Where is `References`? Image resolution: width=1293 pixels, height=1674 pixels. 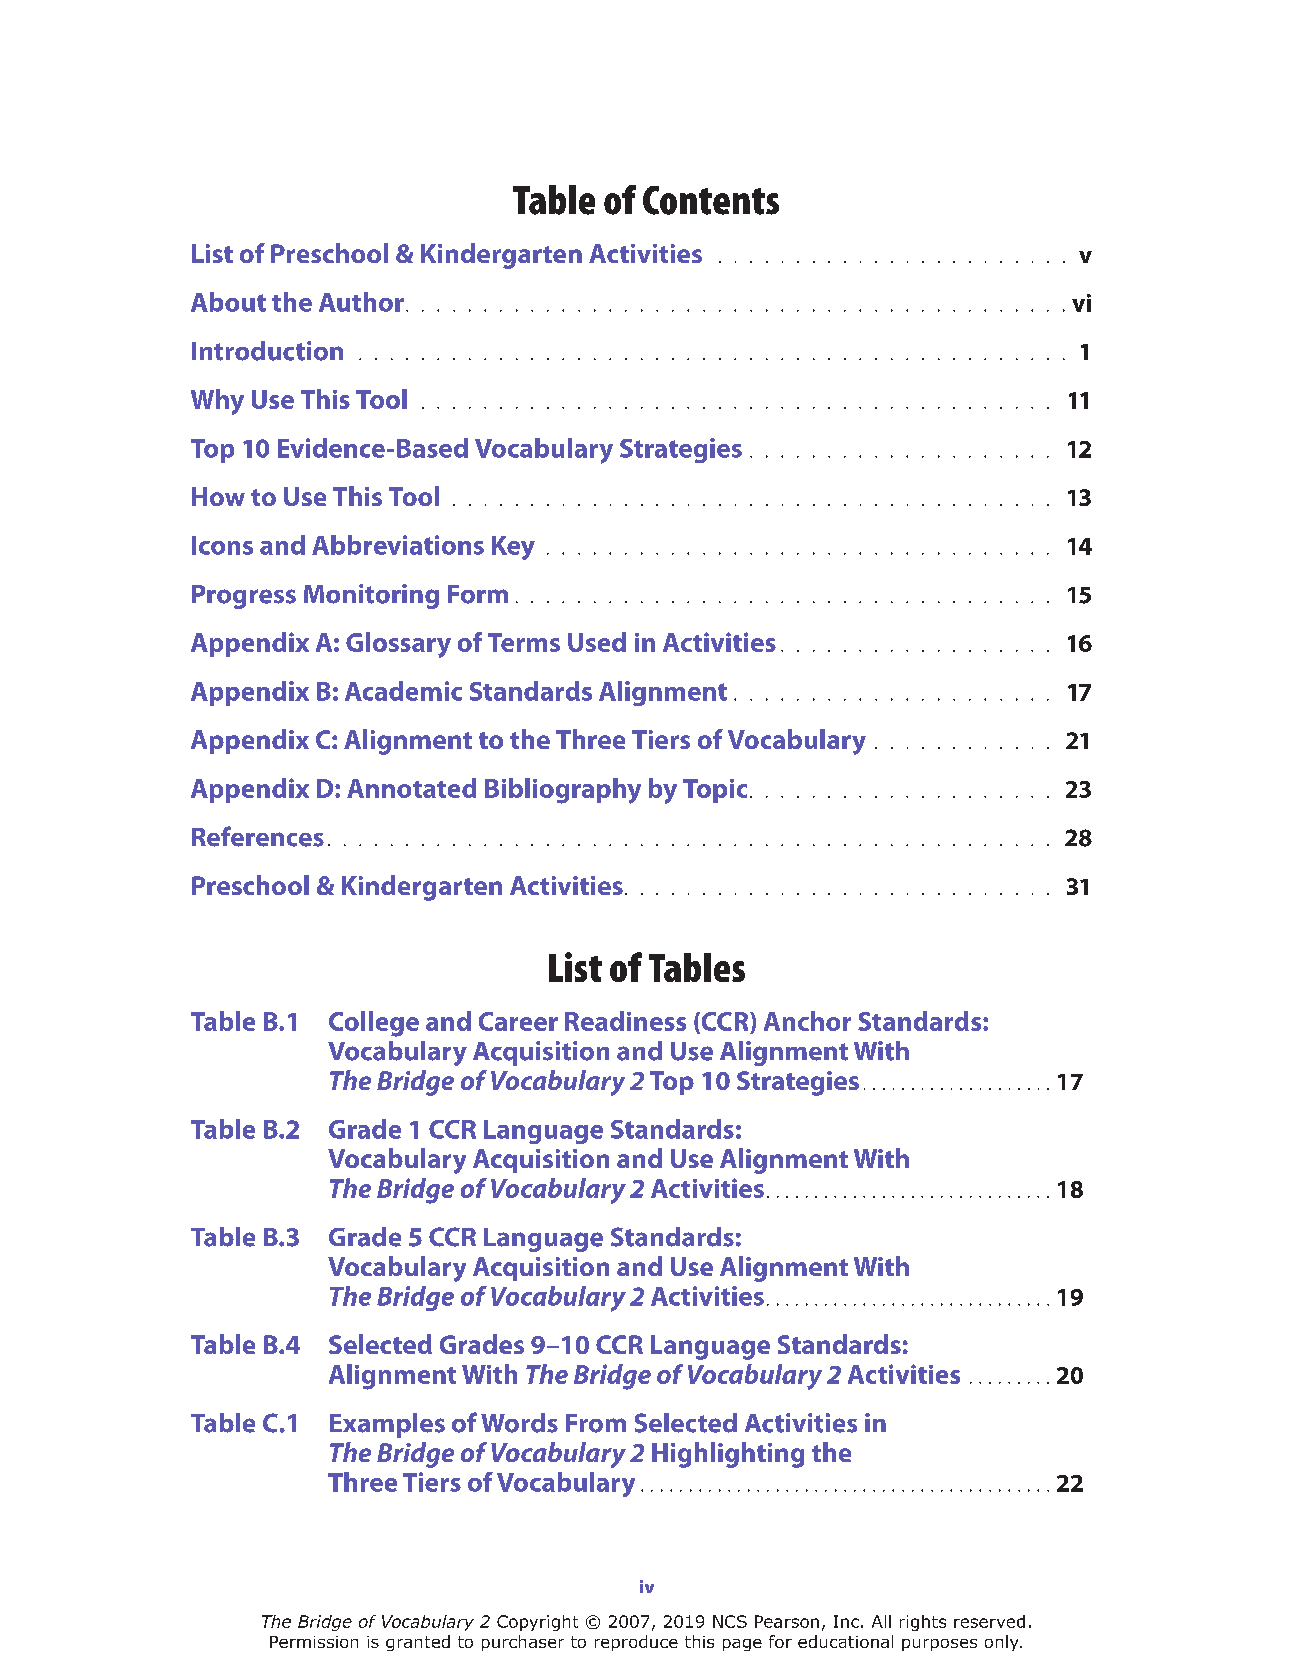
References is located at coordinates (258, 836).
